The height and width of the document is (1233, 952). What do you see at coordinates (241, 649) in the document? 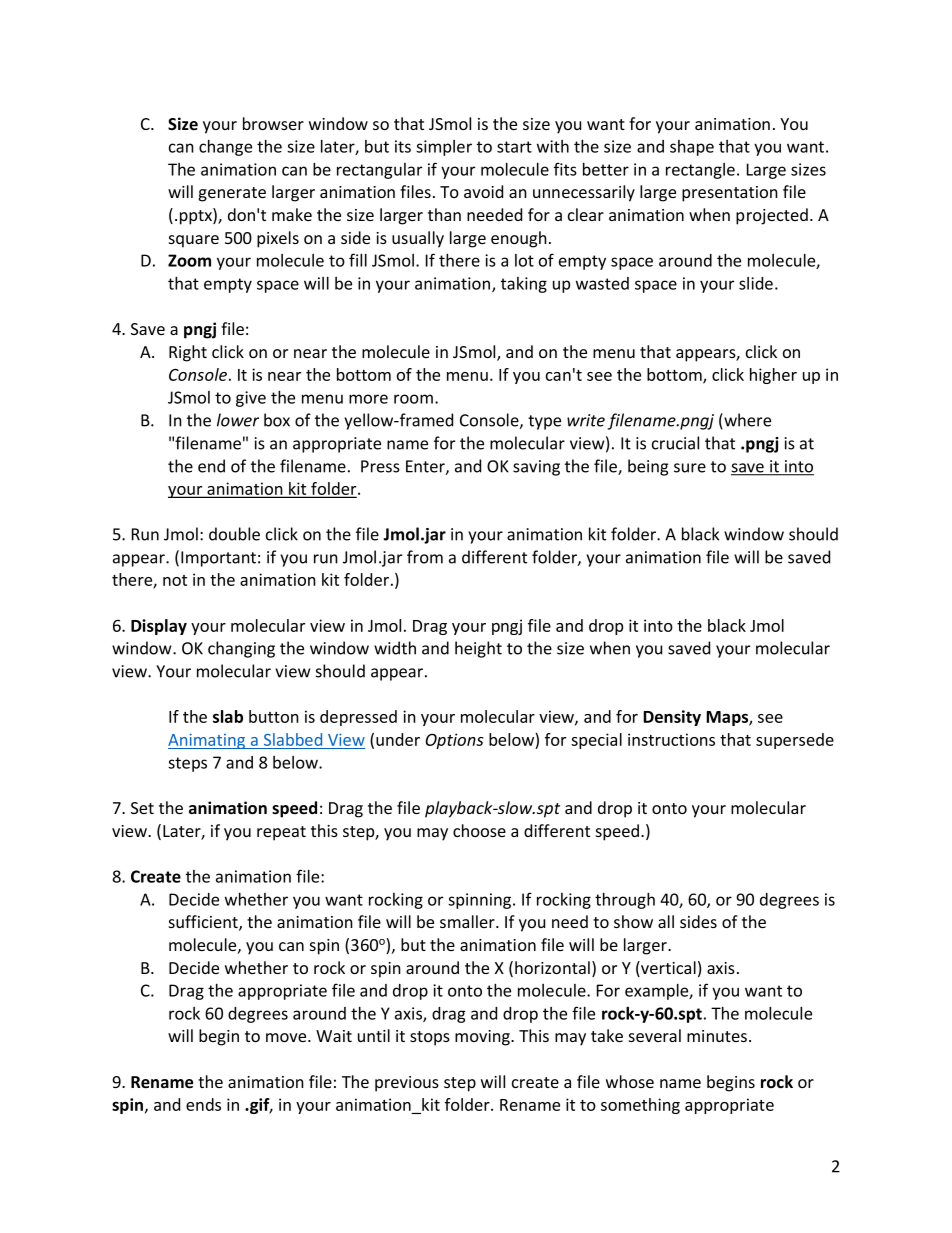
I see `changing` at bounding box center [241, 649].
